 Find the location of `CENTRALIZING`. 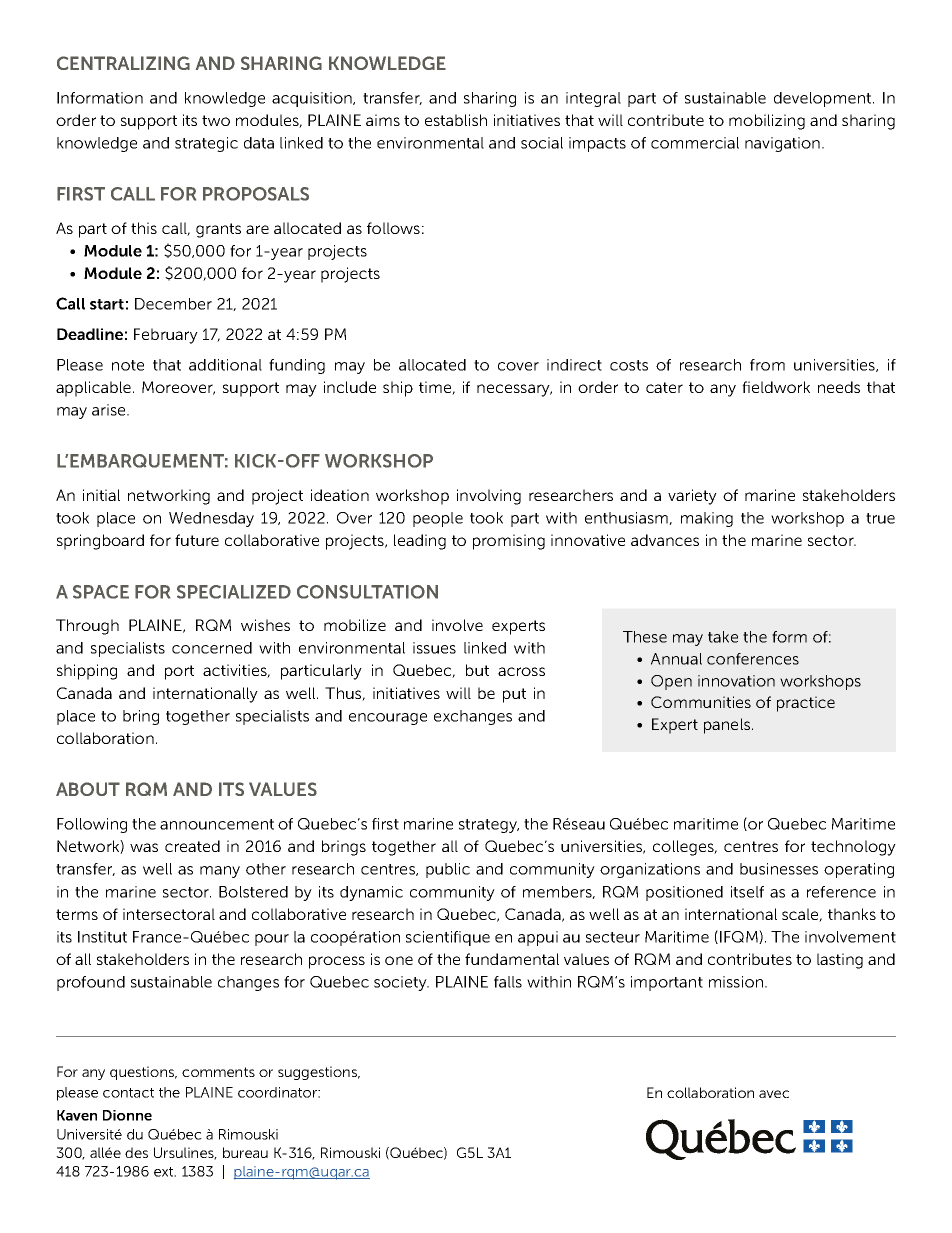

CENTRALIZING is located at coordinates (123, 63).
